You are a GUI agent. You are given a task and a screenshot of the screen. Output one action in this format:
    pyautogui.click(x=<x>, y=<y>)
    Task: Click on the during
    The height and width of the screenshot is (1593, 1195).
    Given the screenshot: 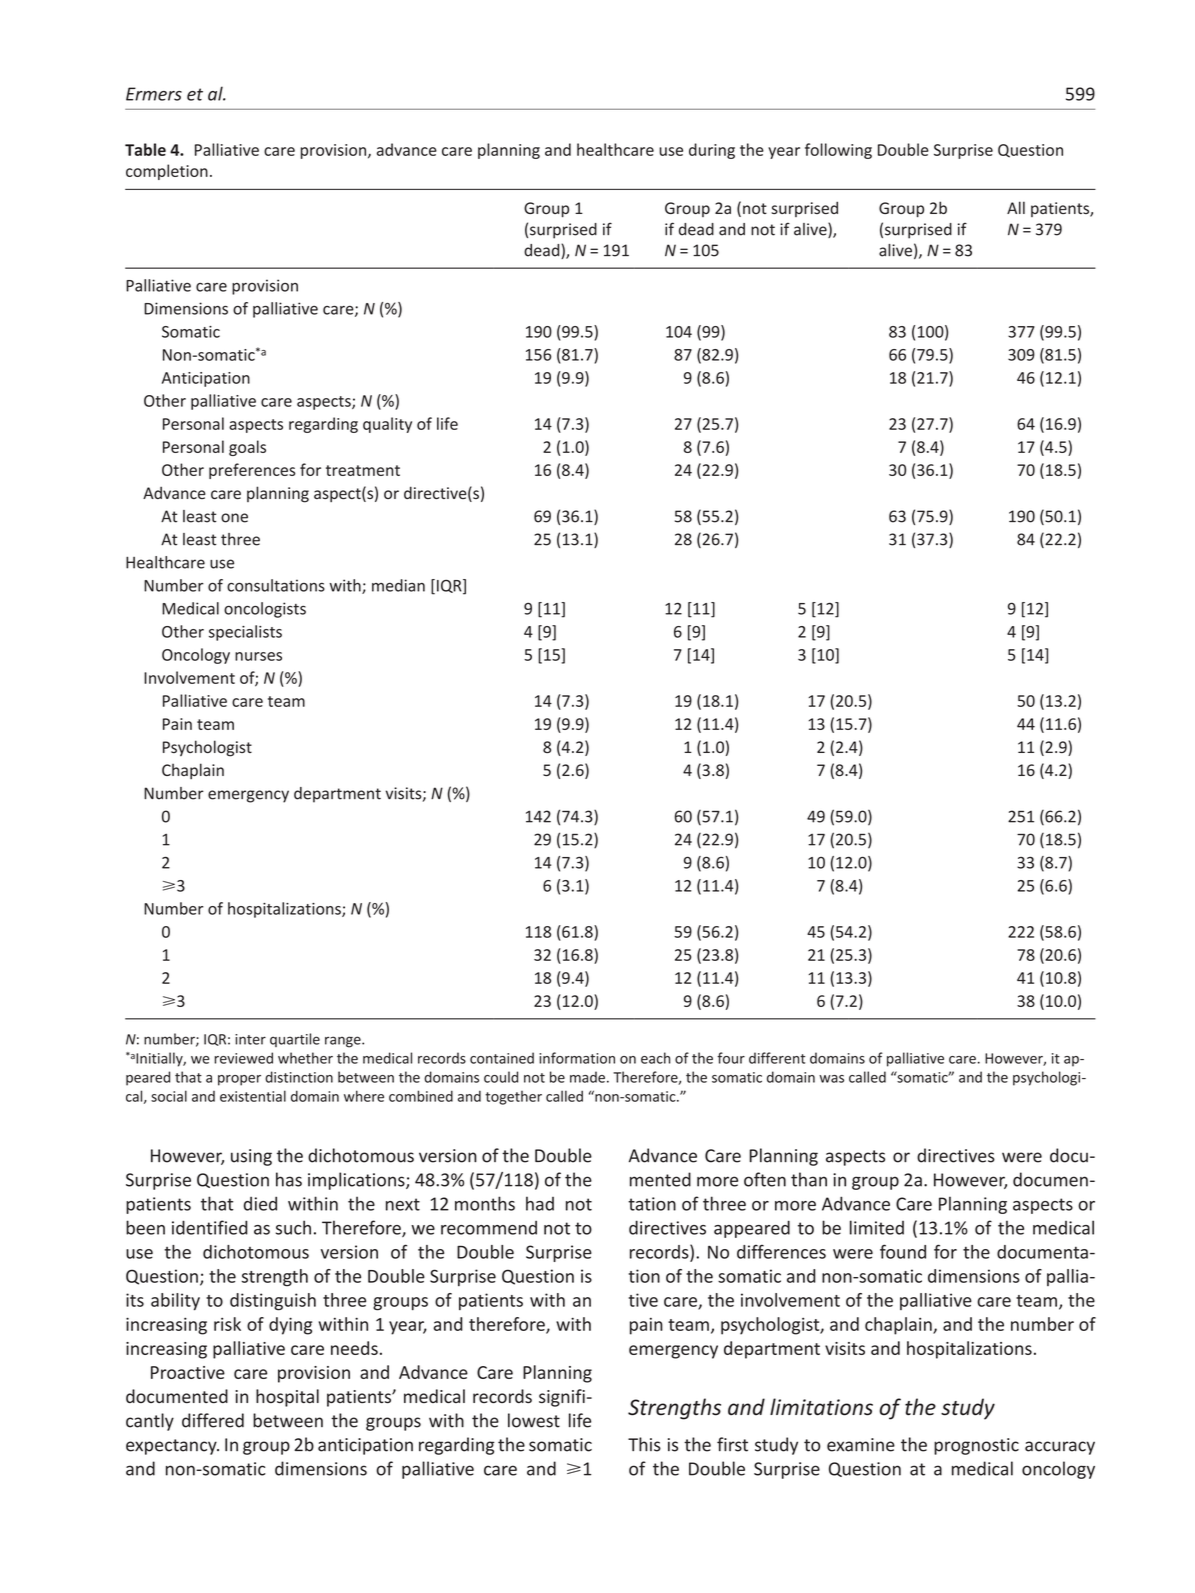 What is the action you would take?
    pyautogui.click(x=712, y=151)
